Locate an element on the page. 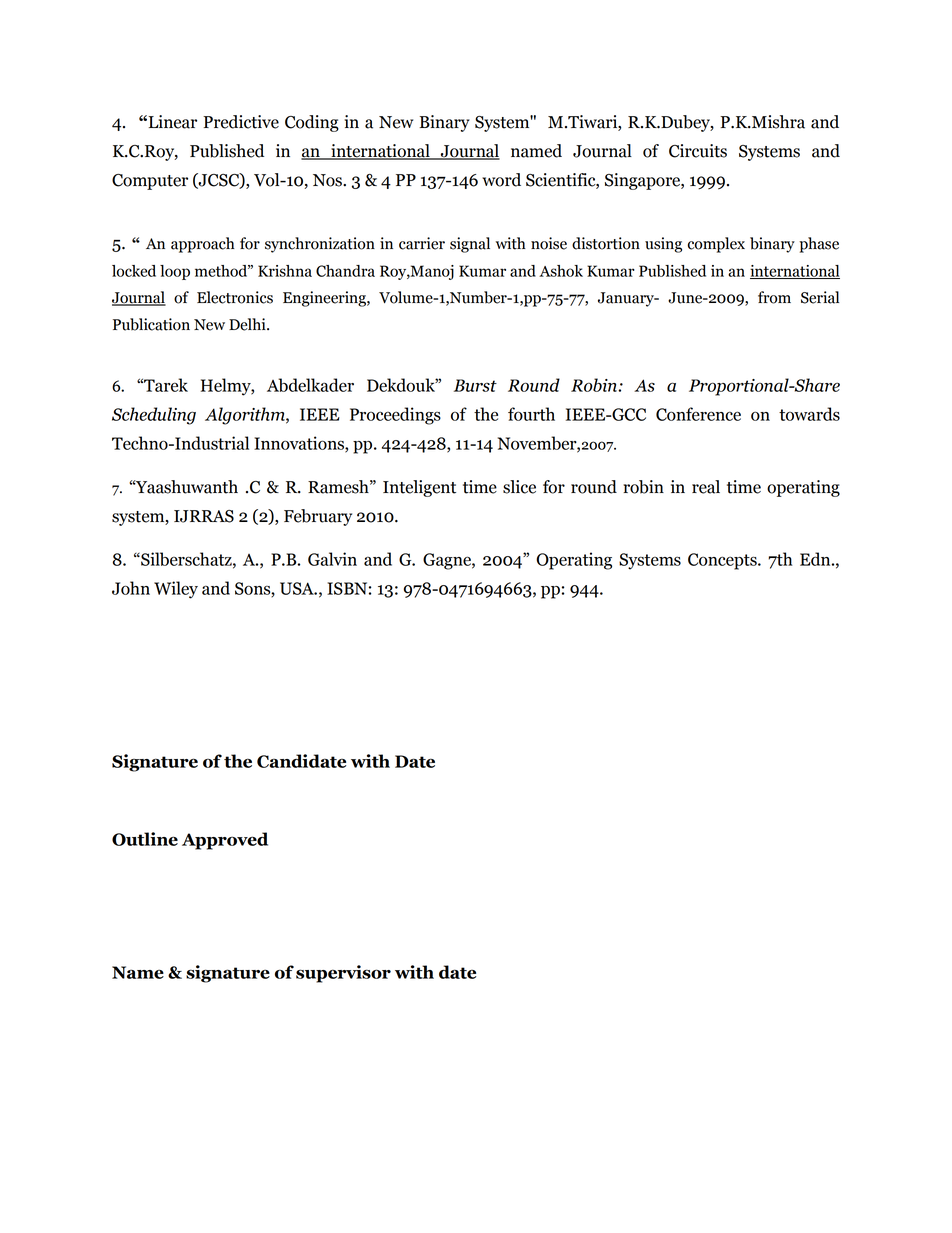 The image size is (952, 1233). Circuits is located at coordinates (698, 151).
